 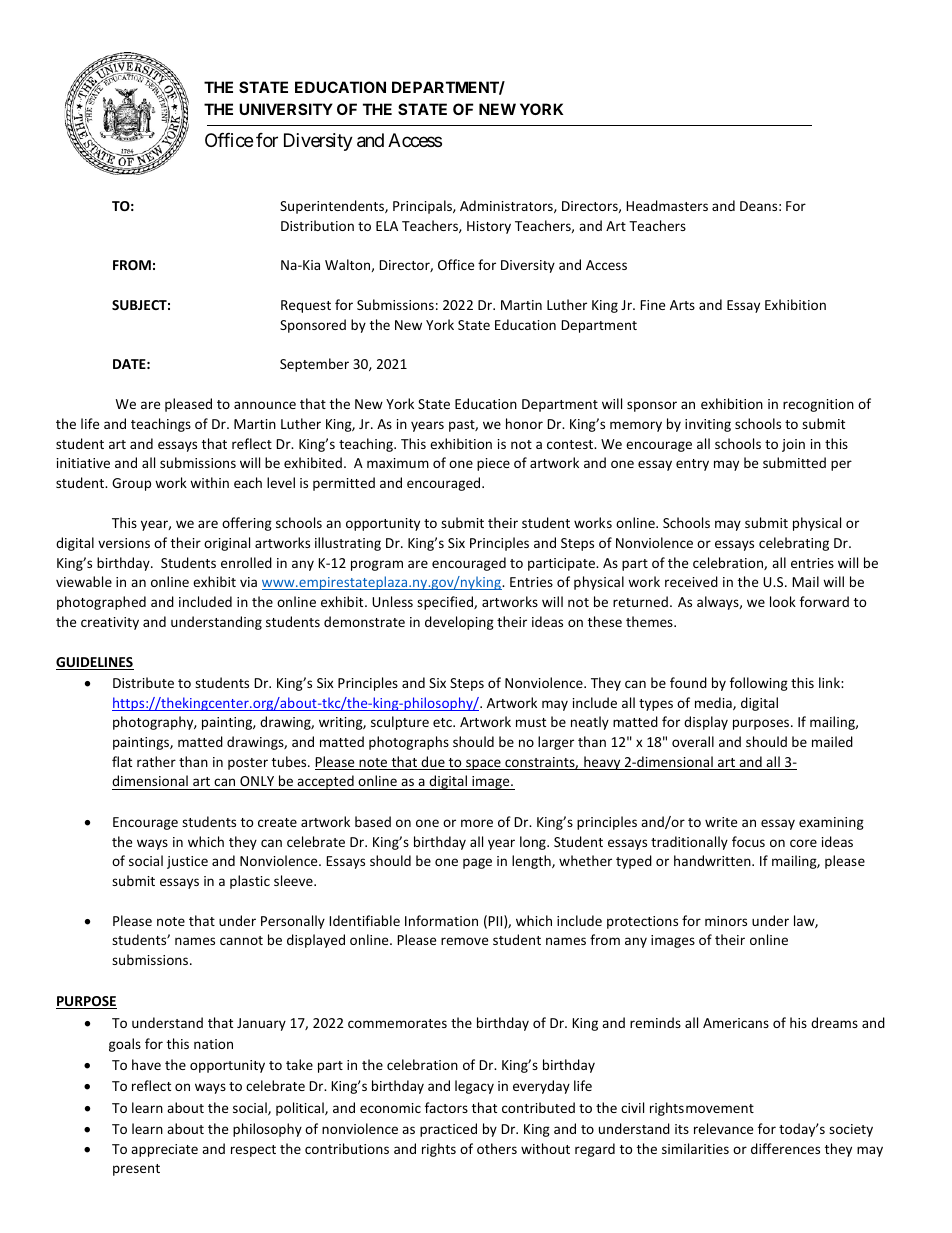 I want to click on practiced, so click(x=448, y=1130).
